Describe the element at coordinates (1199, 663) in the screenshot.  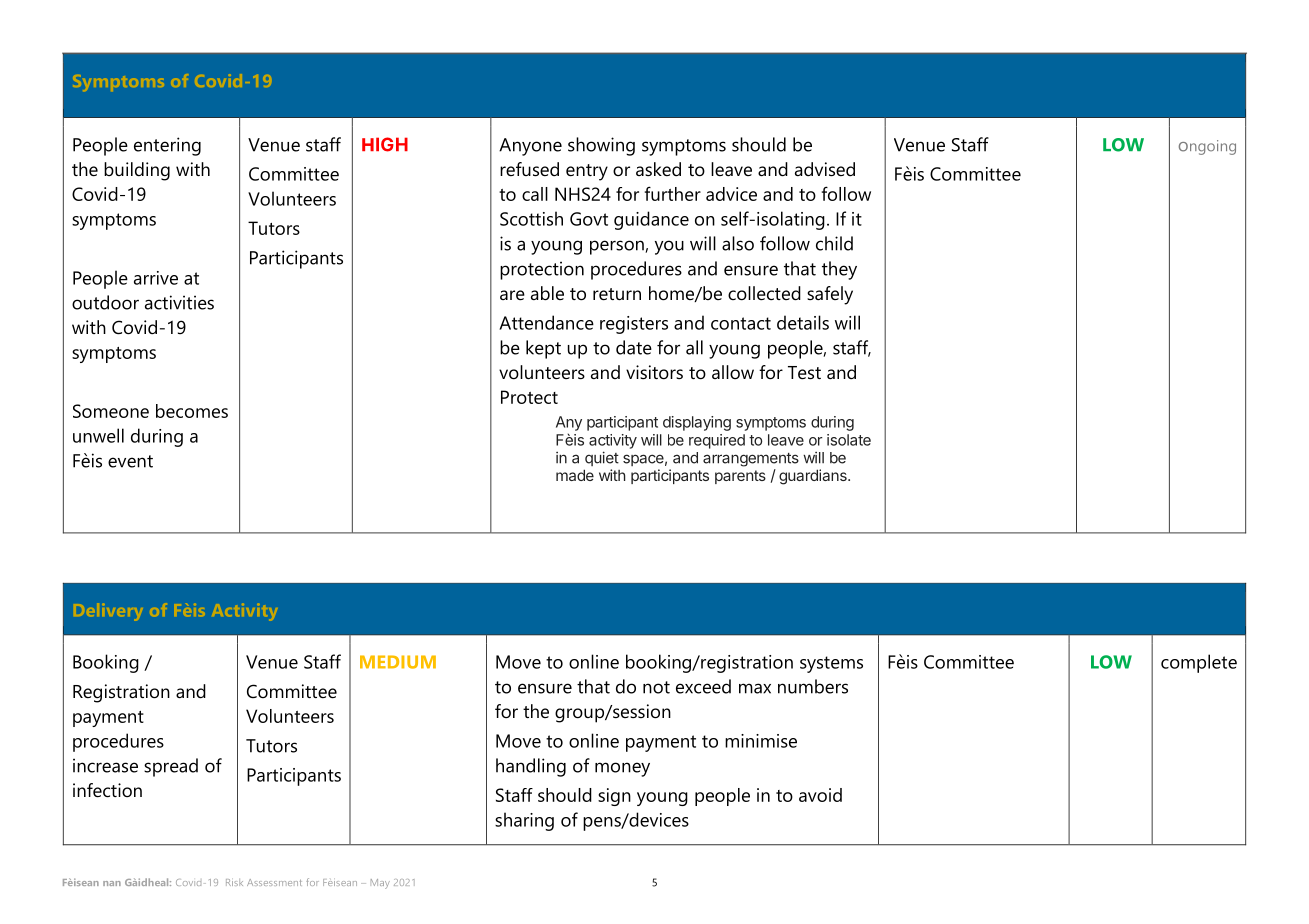
I see `complete` at that location.
